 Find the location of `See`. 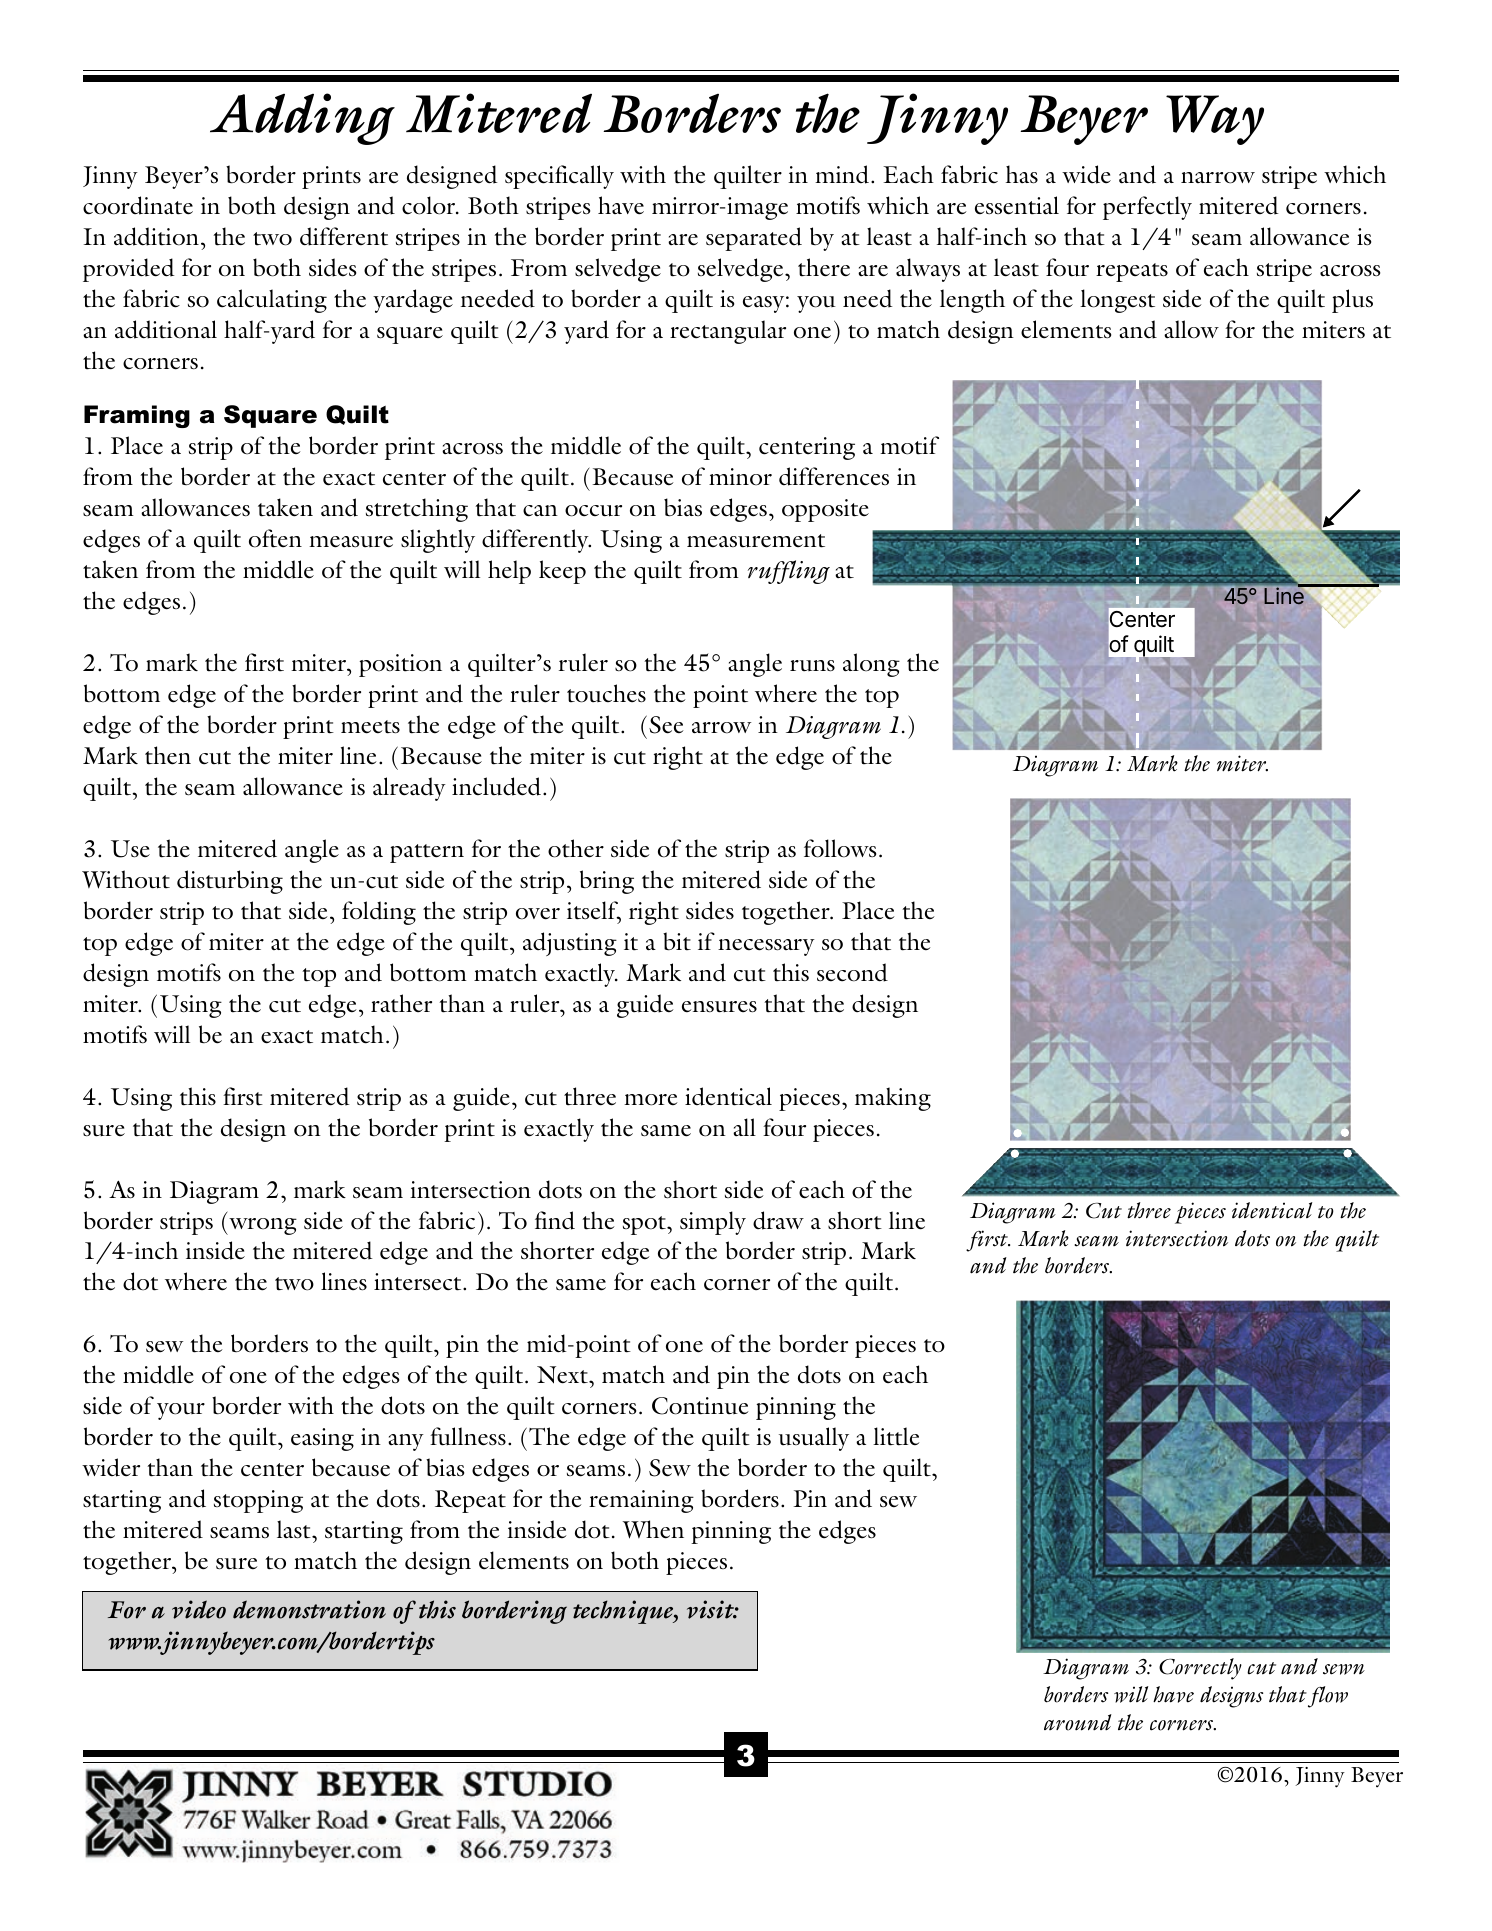

See is located at coordinates (666, 725).
